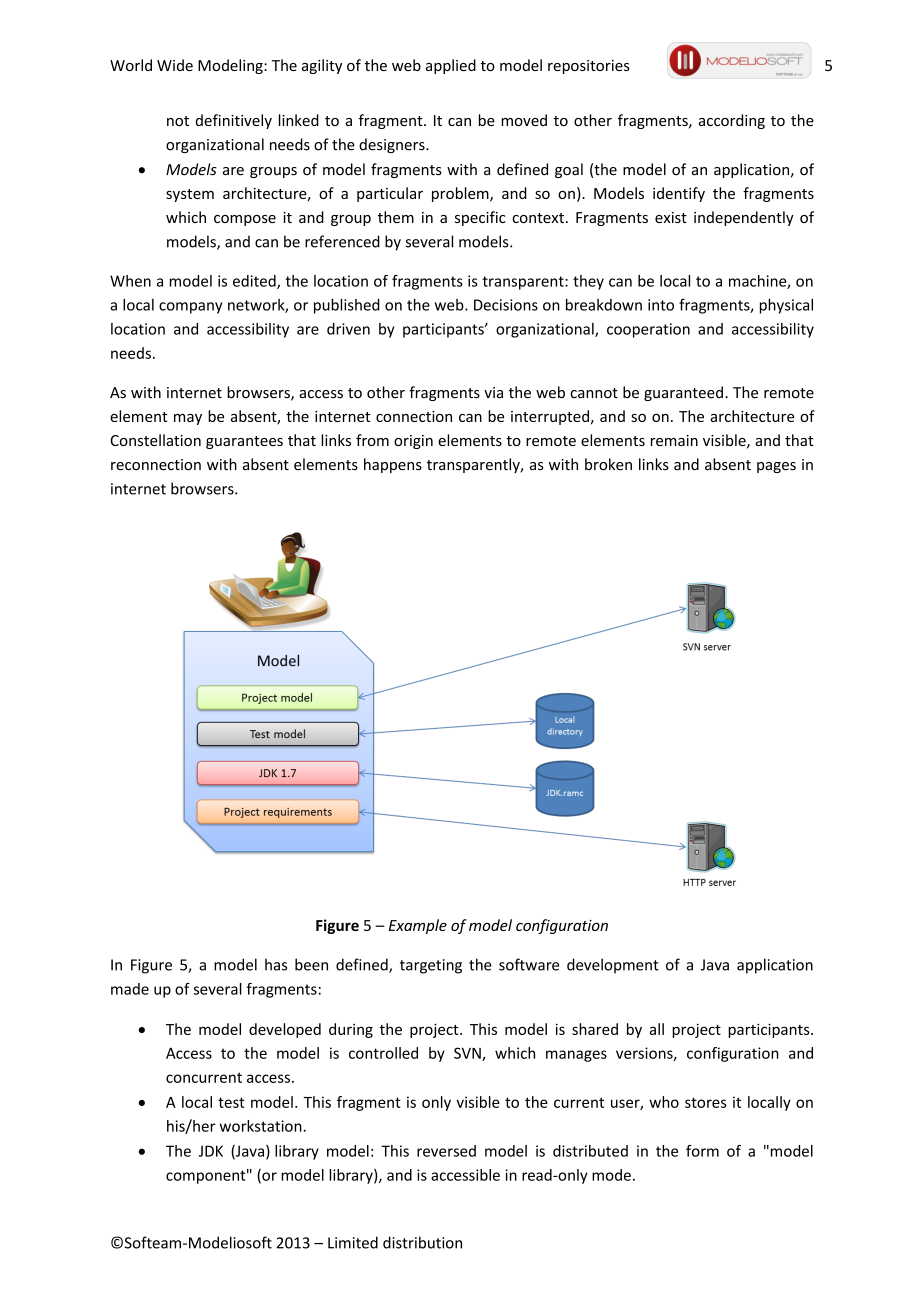 Image resolution: width=924 pixels, height=1308 pixels. What do you see at coordinates (683, 393) in the screenshot?
I see `guaranteed` at bounding box center [683, 393].
